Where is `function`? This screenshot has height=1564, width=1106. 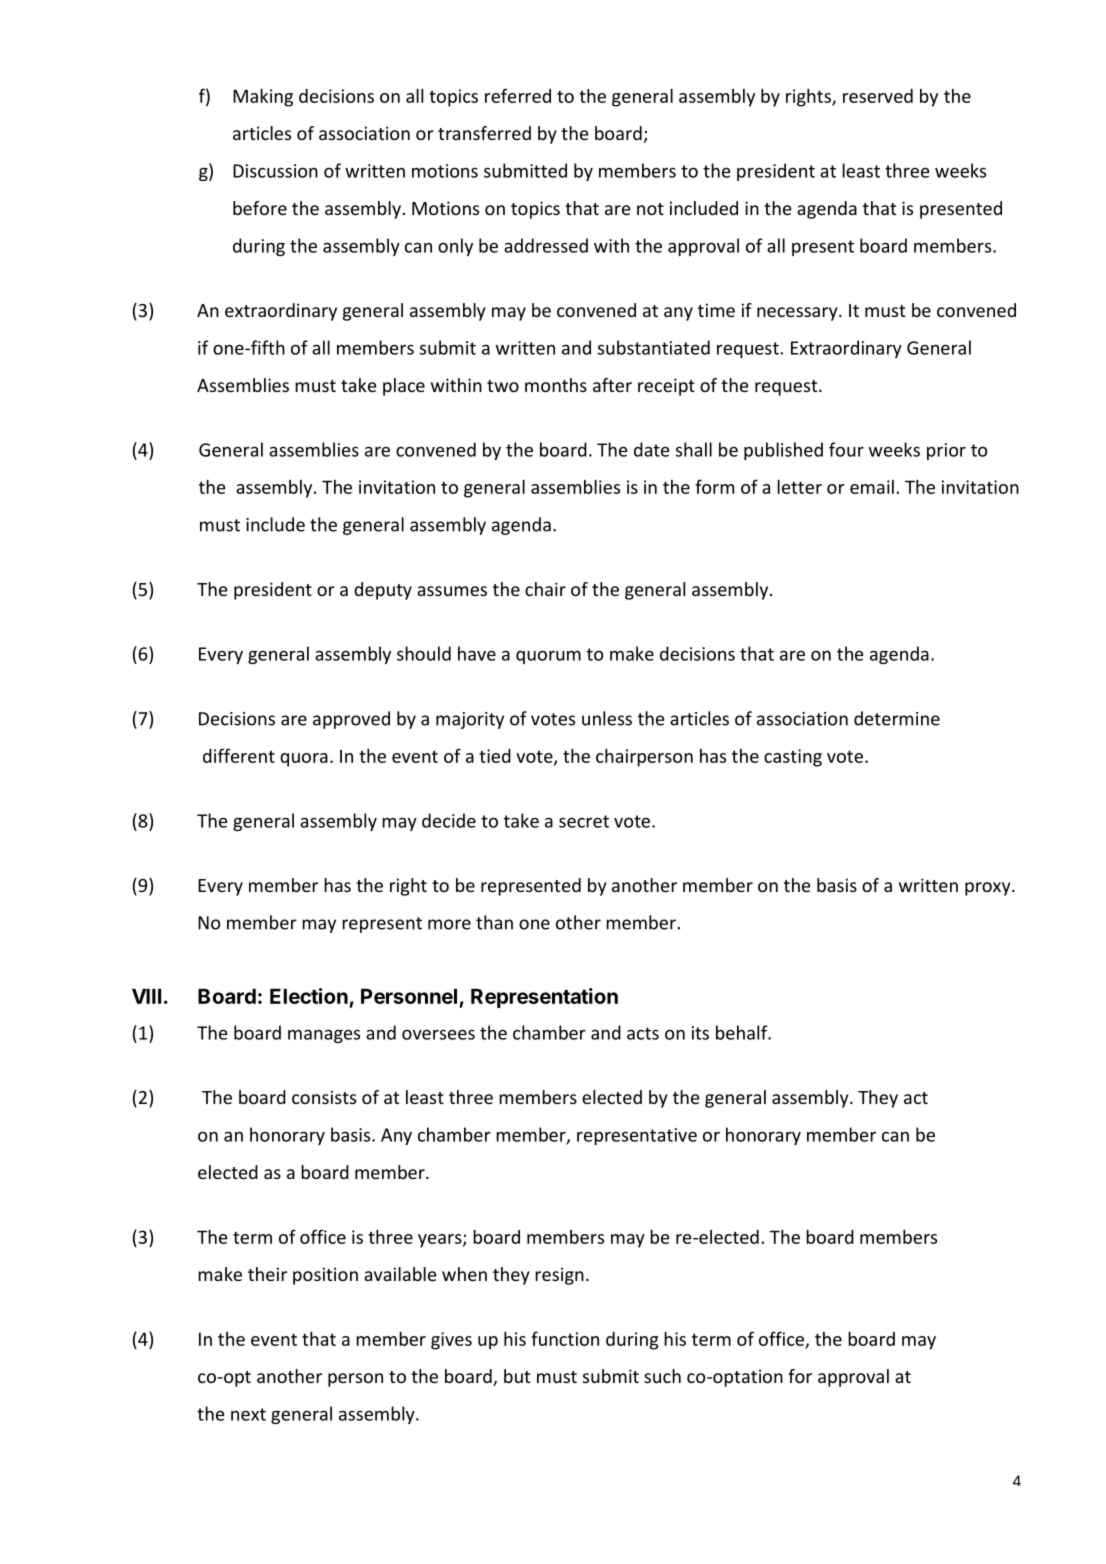 function is located at coordinates (565, 1338).
